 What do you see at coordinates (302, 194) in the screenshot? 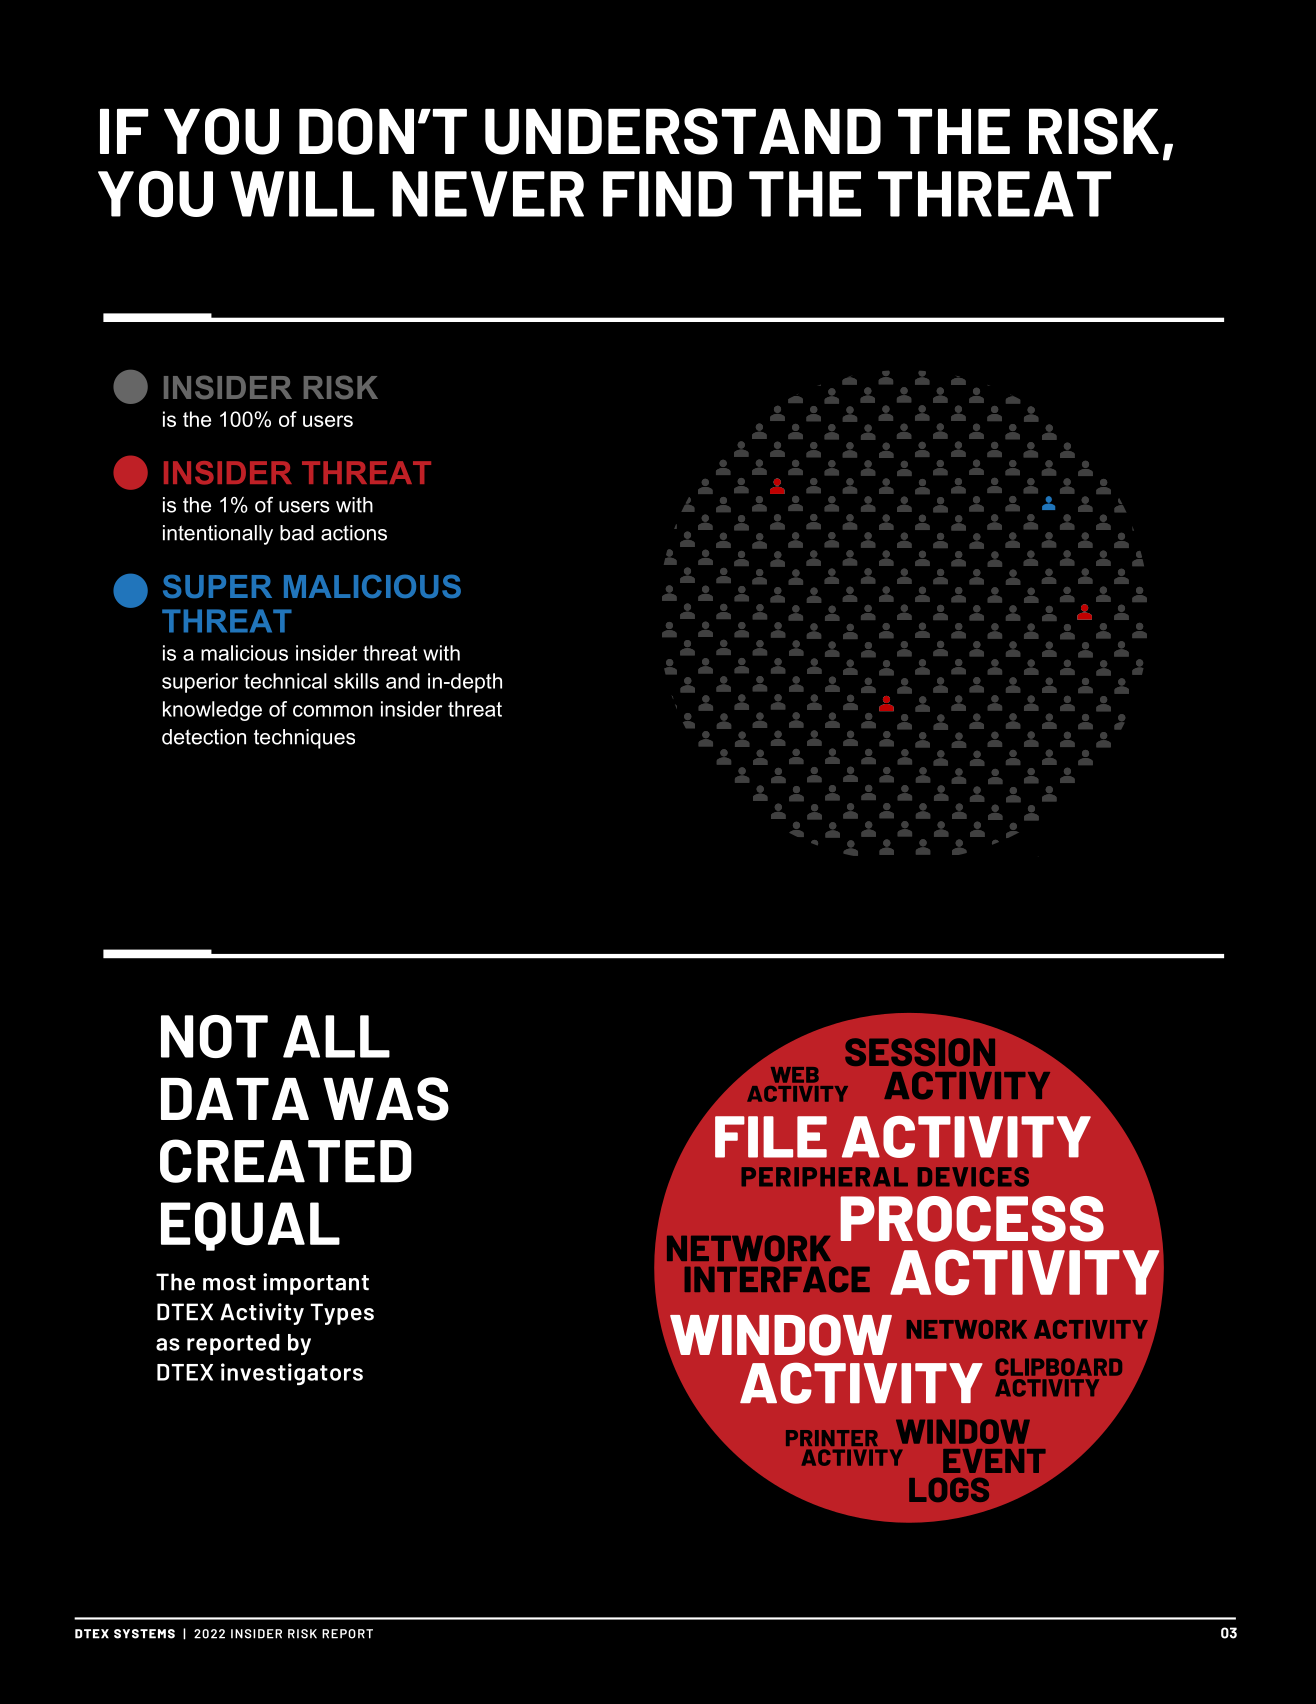
I see `WILL` at bounding box center [302, 194].
